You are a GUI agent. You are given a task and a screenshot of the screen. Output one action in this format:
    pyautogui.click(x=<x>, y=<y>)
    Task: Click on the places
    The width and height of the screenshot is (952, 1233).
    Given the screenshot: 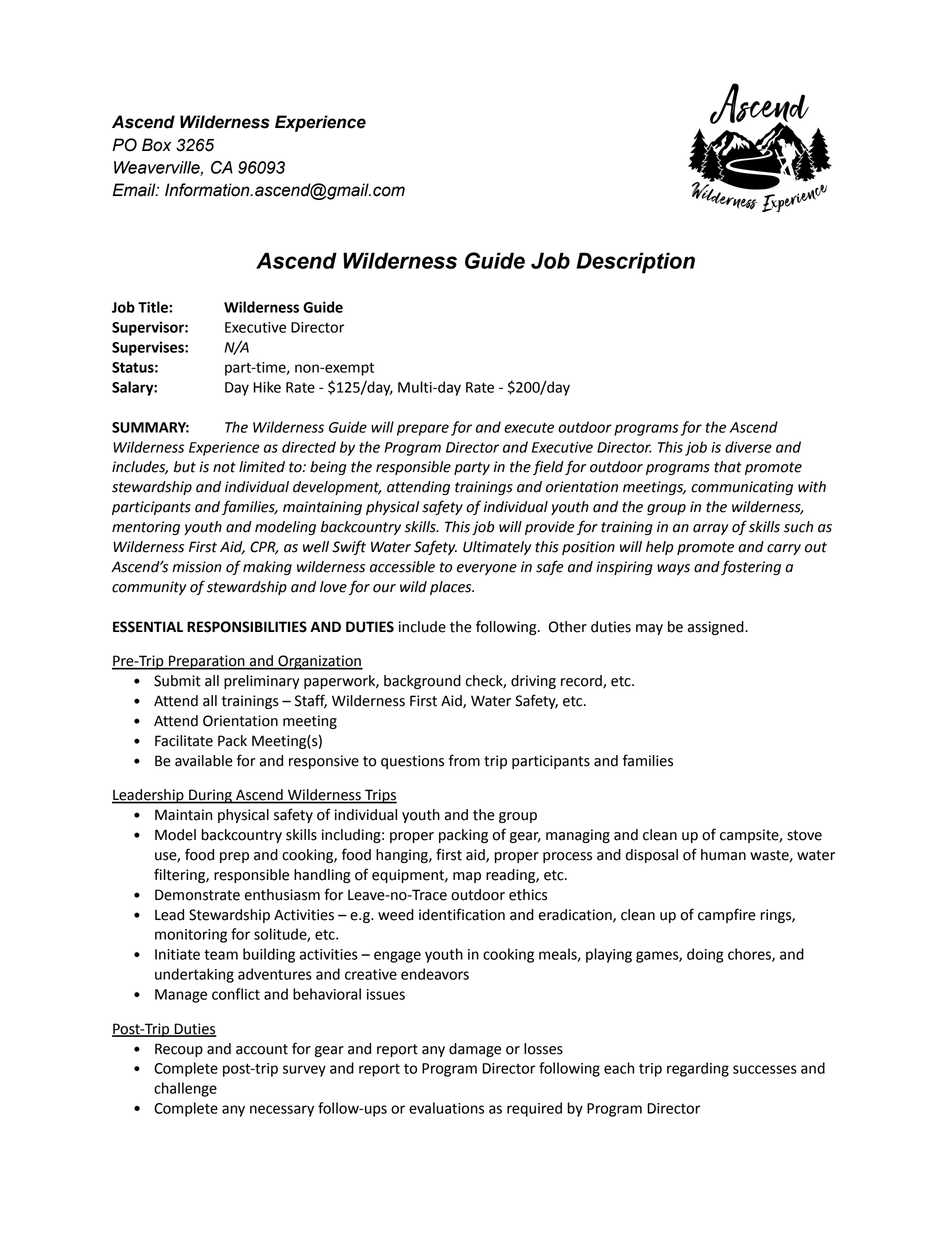 What is the action you would take?
    pyautogui.click(x=452, y=588)
